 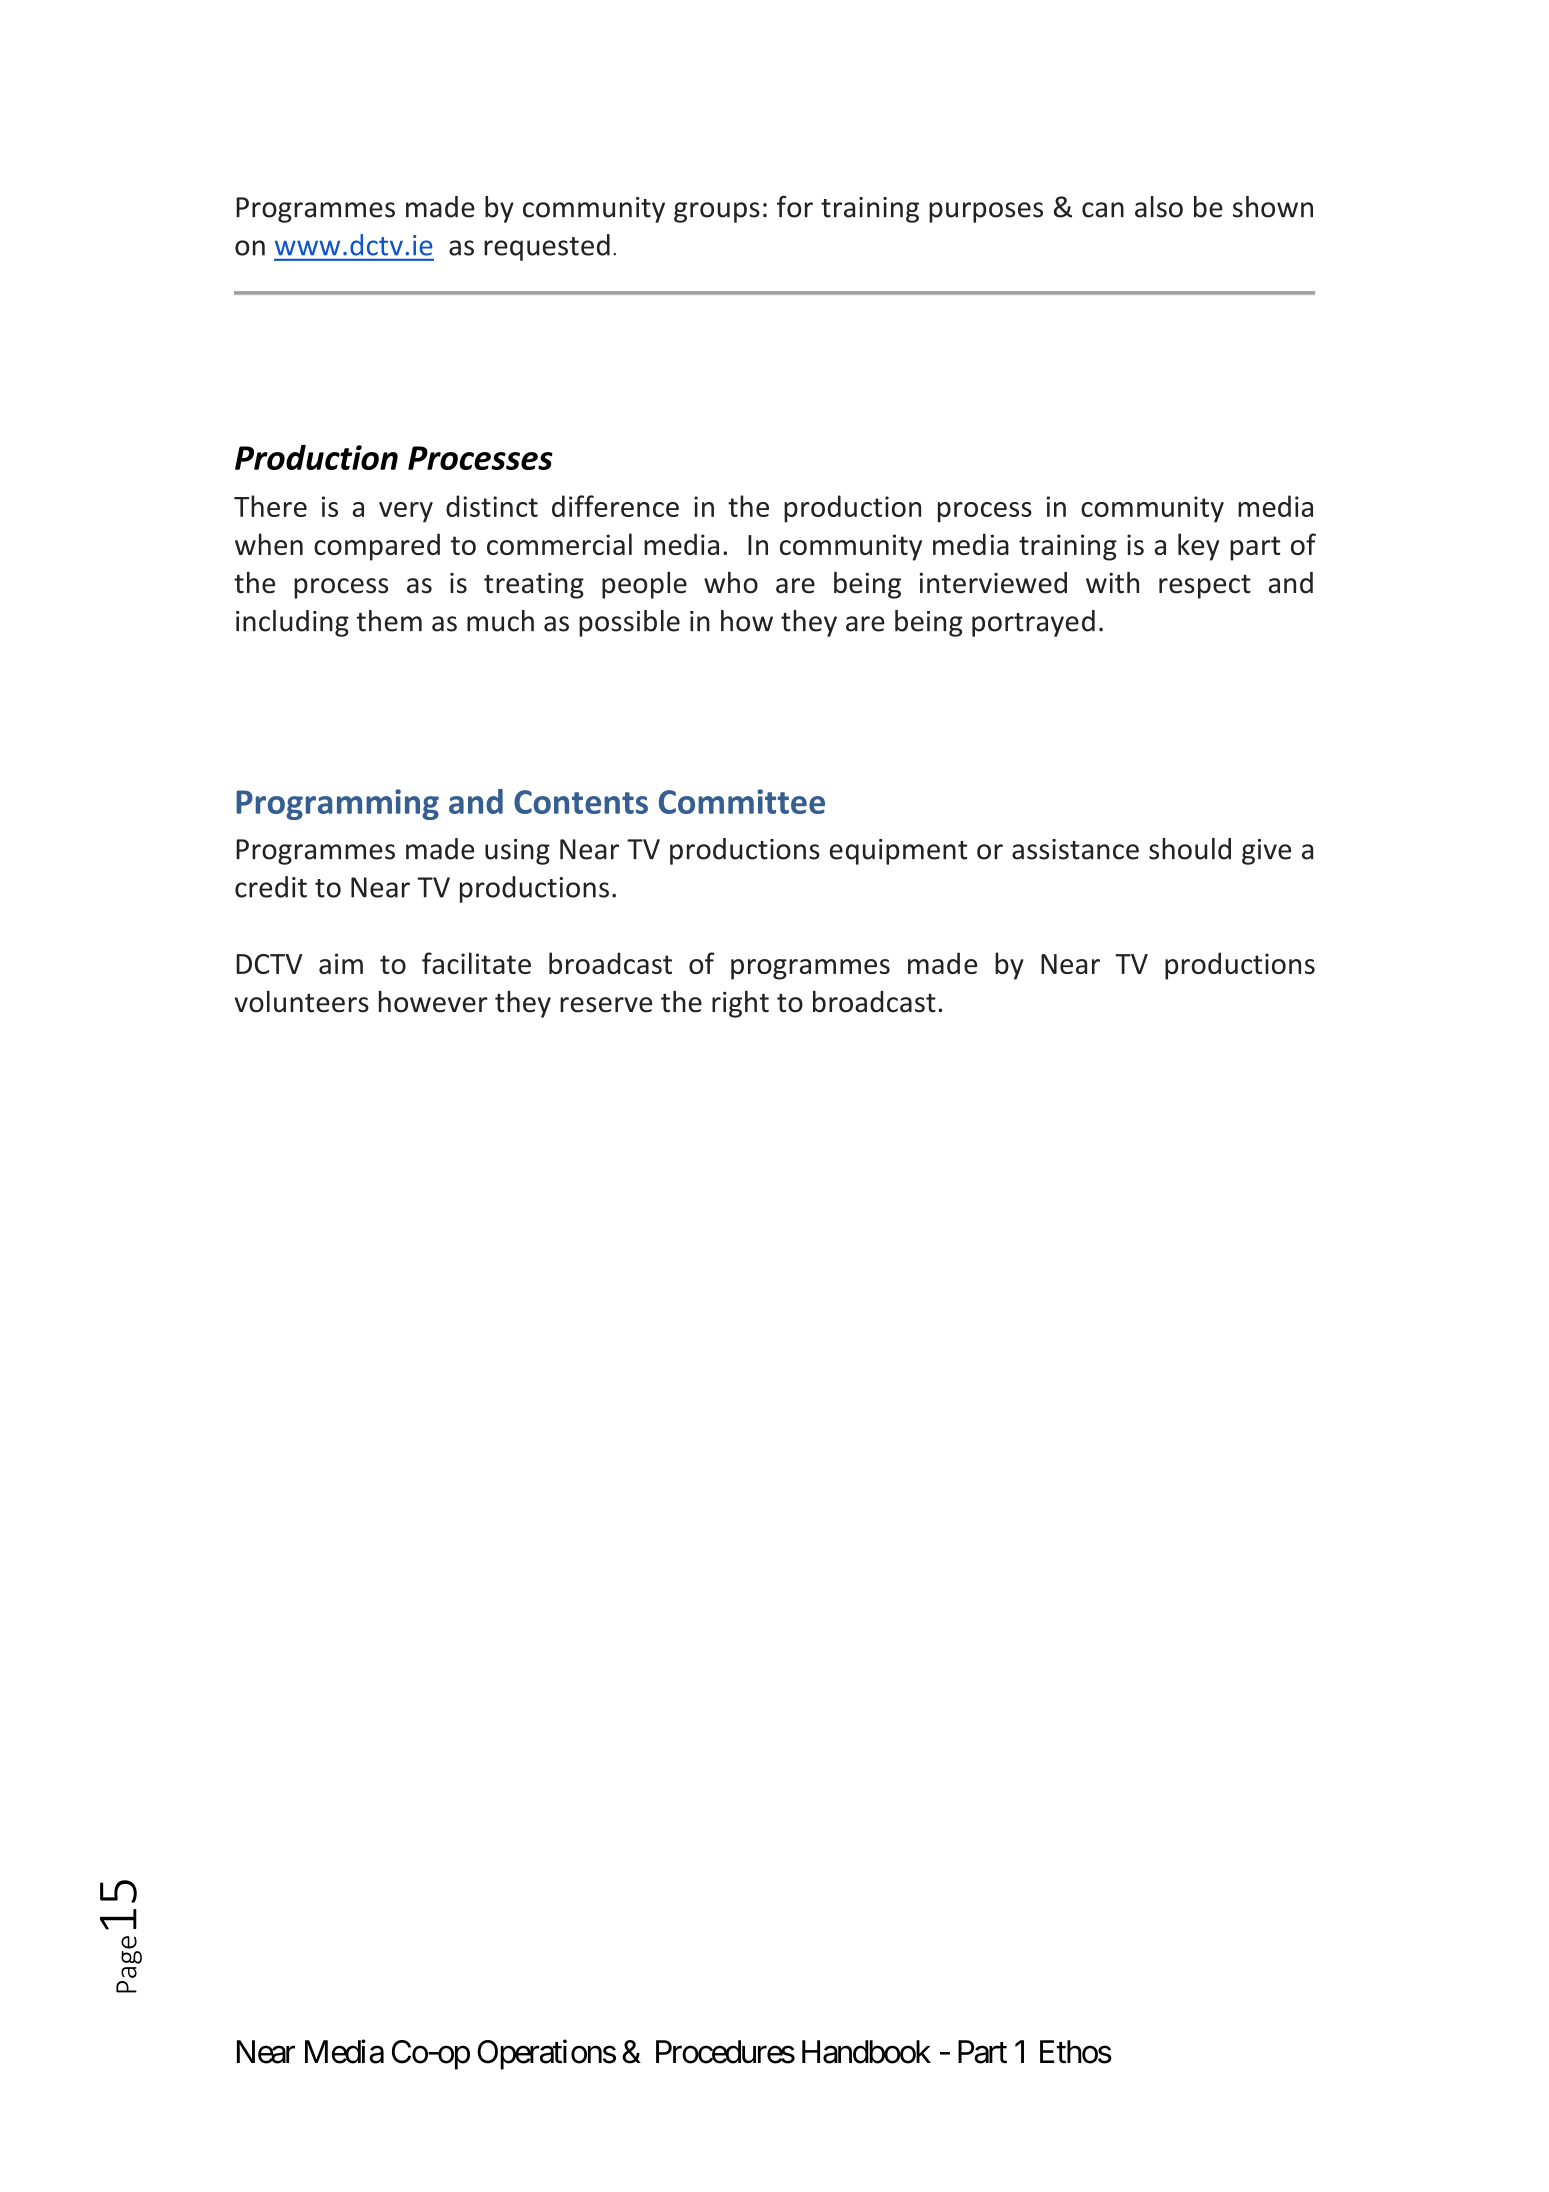 What do you see at coordinates (1159, 207) in the screenshot?
I see `also` at bounding box center [1159, 207].
